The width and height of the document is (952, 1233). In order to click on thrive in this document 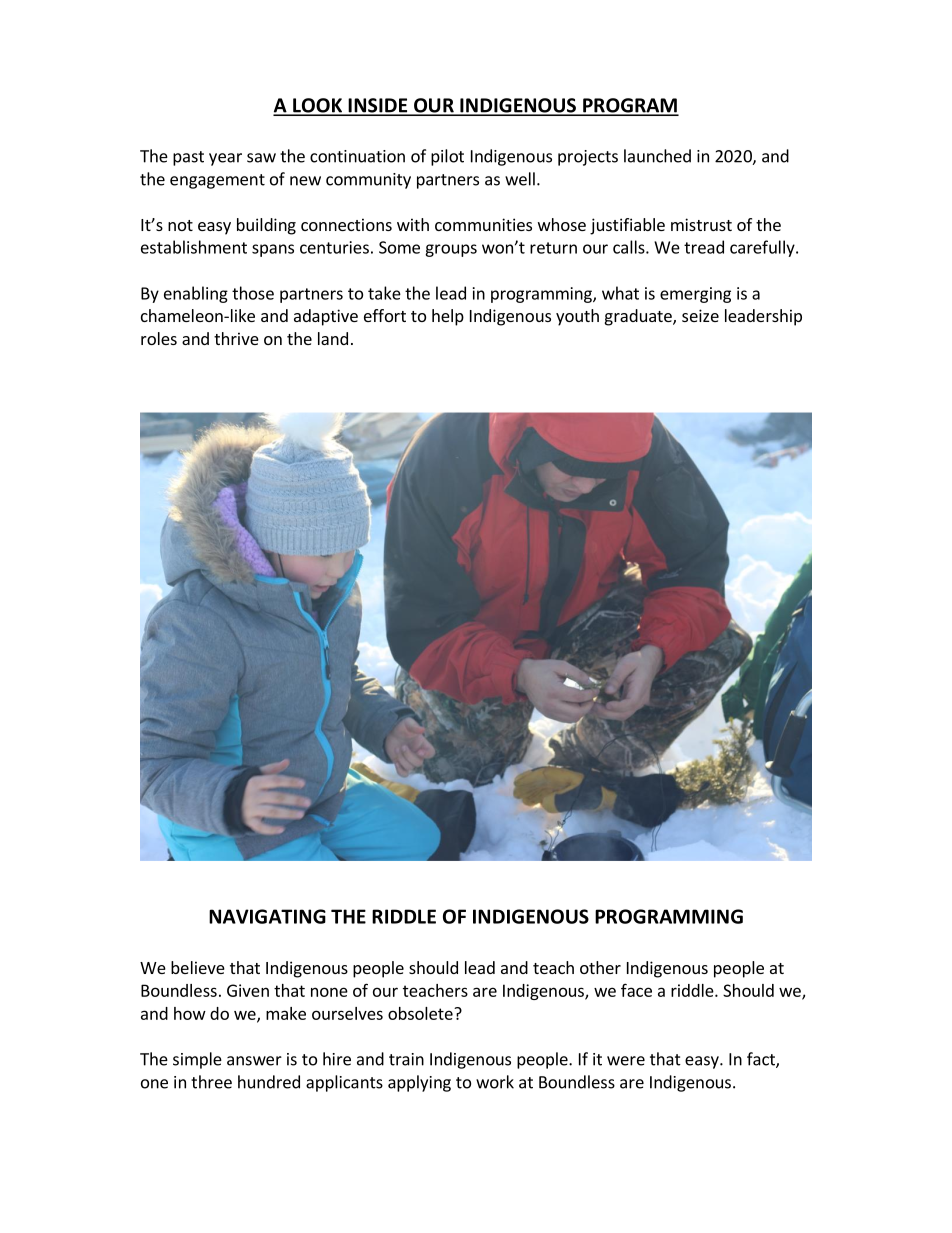, I will do `click(236, 338)`.
